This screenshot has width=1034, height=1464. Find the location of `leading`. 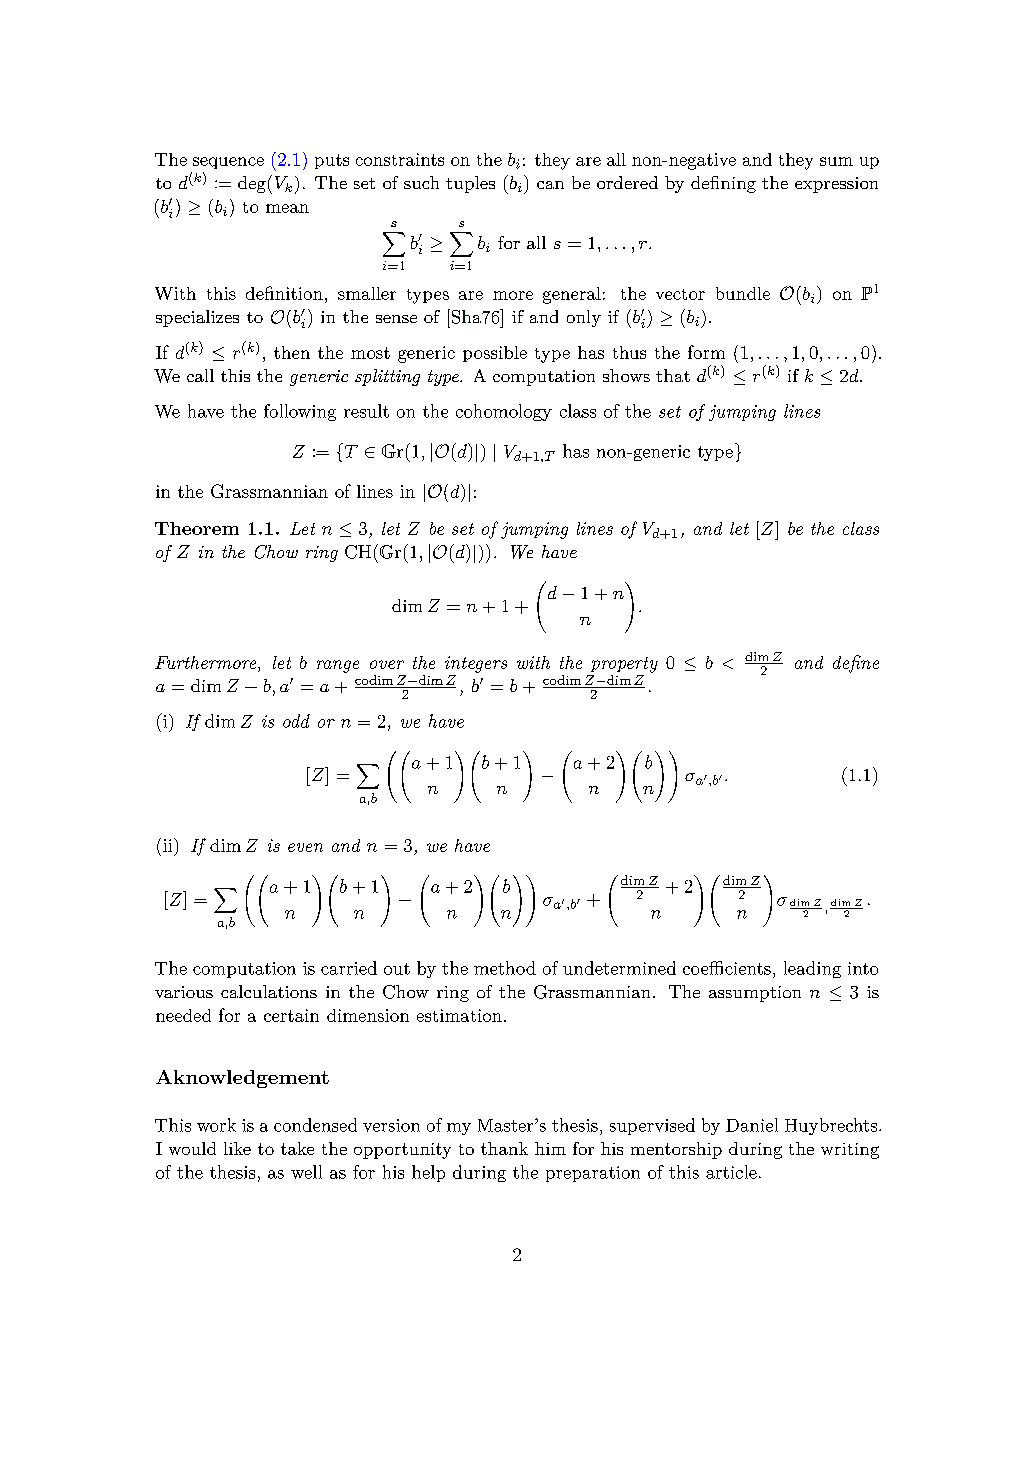

leading is located at coordinates (812, 969).
